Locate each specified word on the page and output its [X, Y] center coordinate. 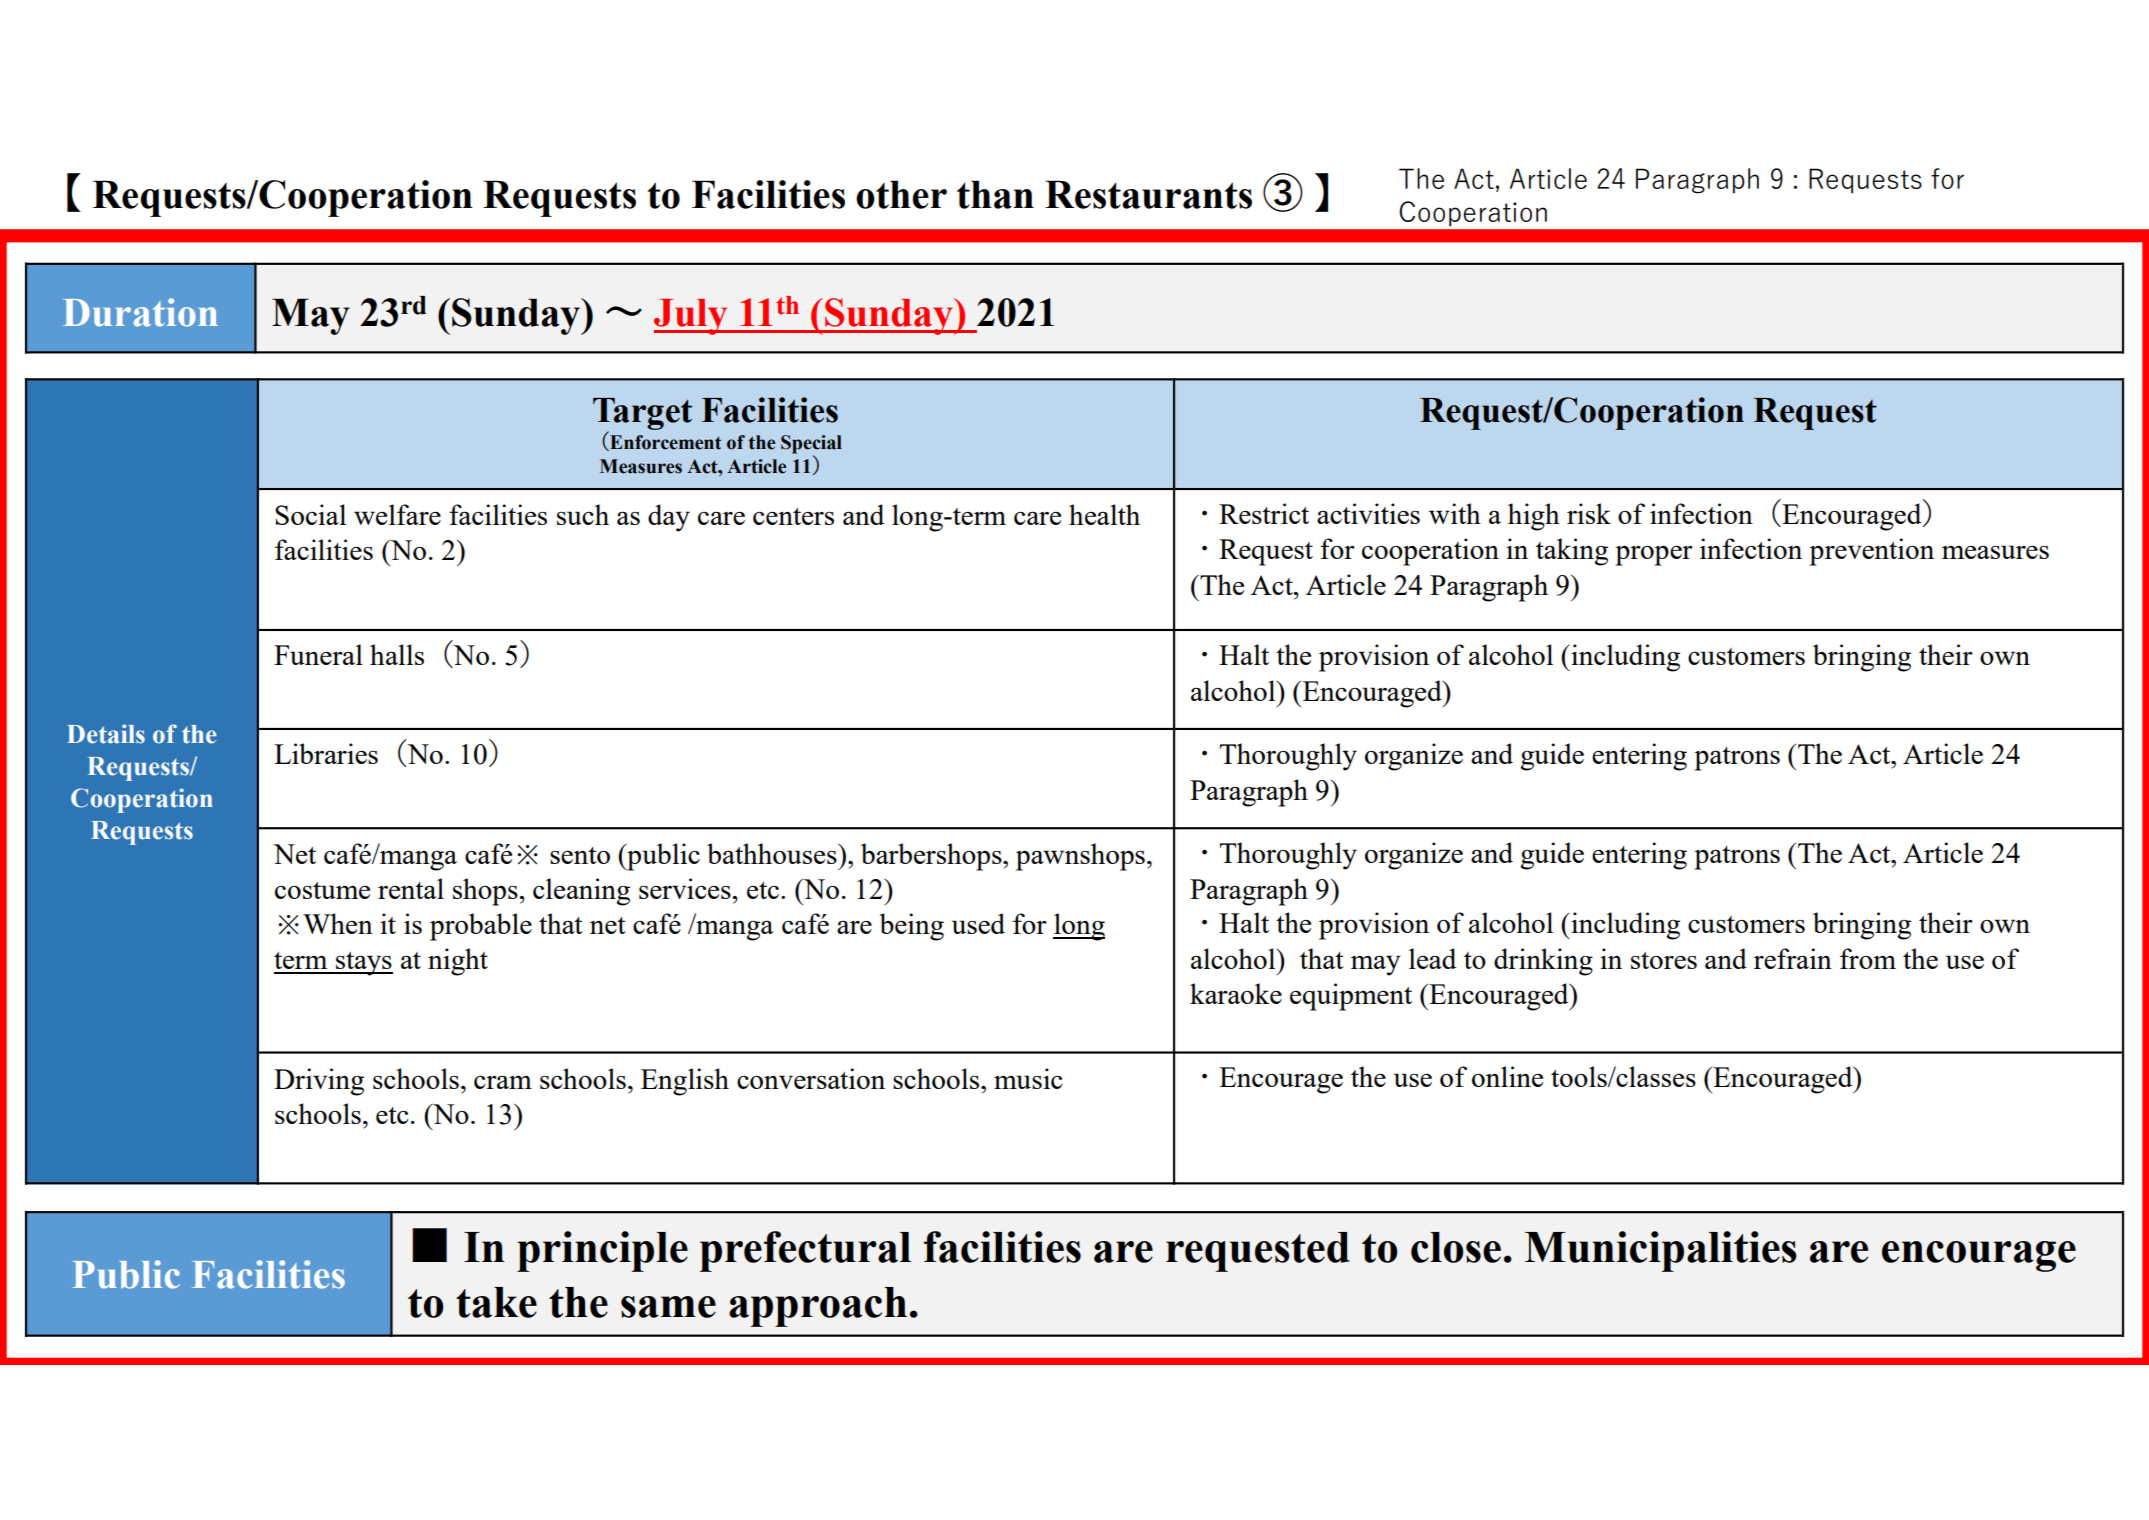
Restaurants [1148, 194]
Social [310, 514]
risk [1589, 513]
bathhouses [773, 853]
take [496, 1302]
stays [363, 964]
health [1104, 514]
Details [106, 734]
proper [1654, 556]
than [995, 194]
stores [1664, 960]
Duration [140, 312]
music [1028, 1078]
